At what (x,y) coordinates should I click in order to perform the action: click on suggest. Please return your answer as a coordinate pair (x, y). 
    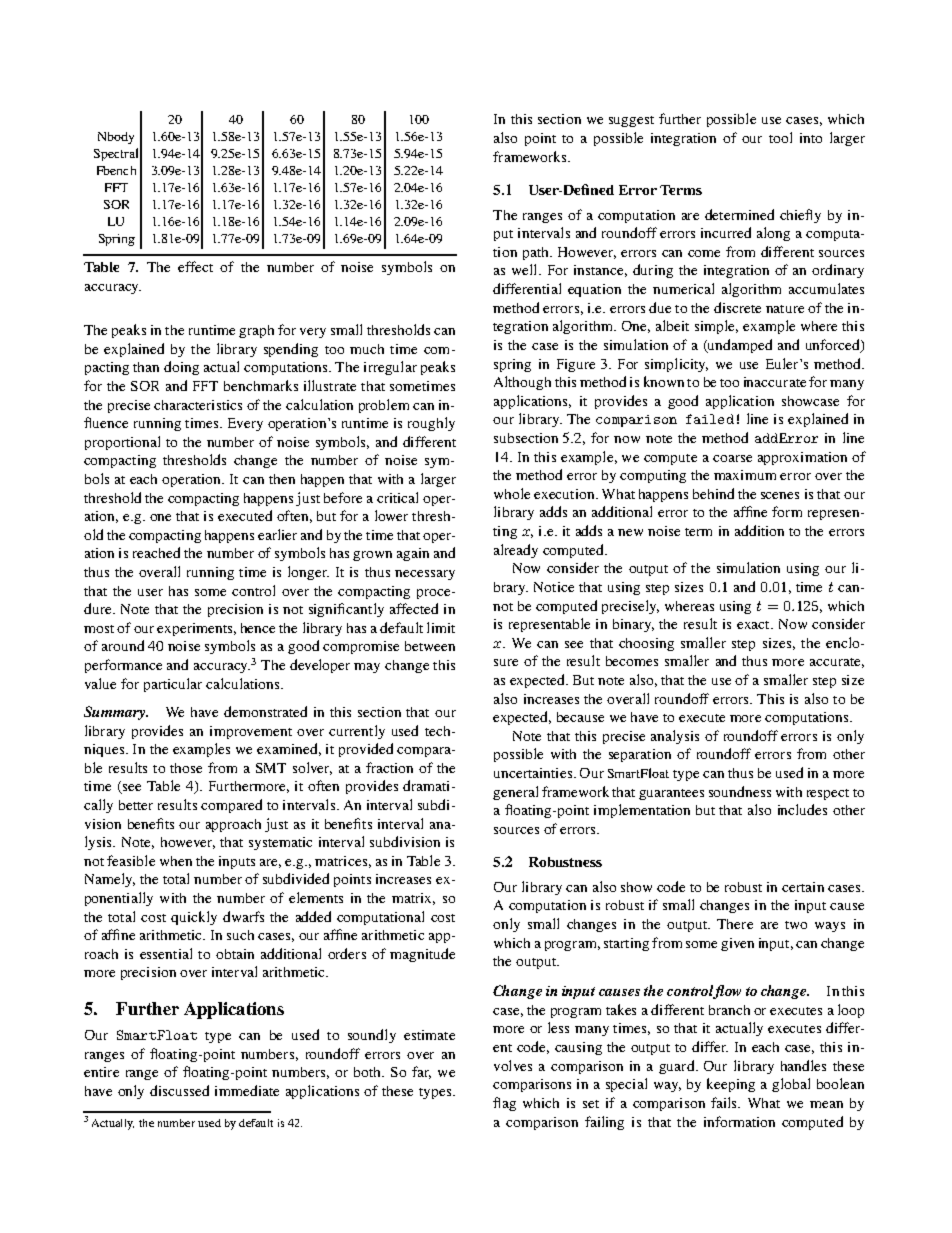
    Looking at the image, I should click on (631, 121).
